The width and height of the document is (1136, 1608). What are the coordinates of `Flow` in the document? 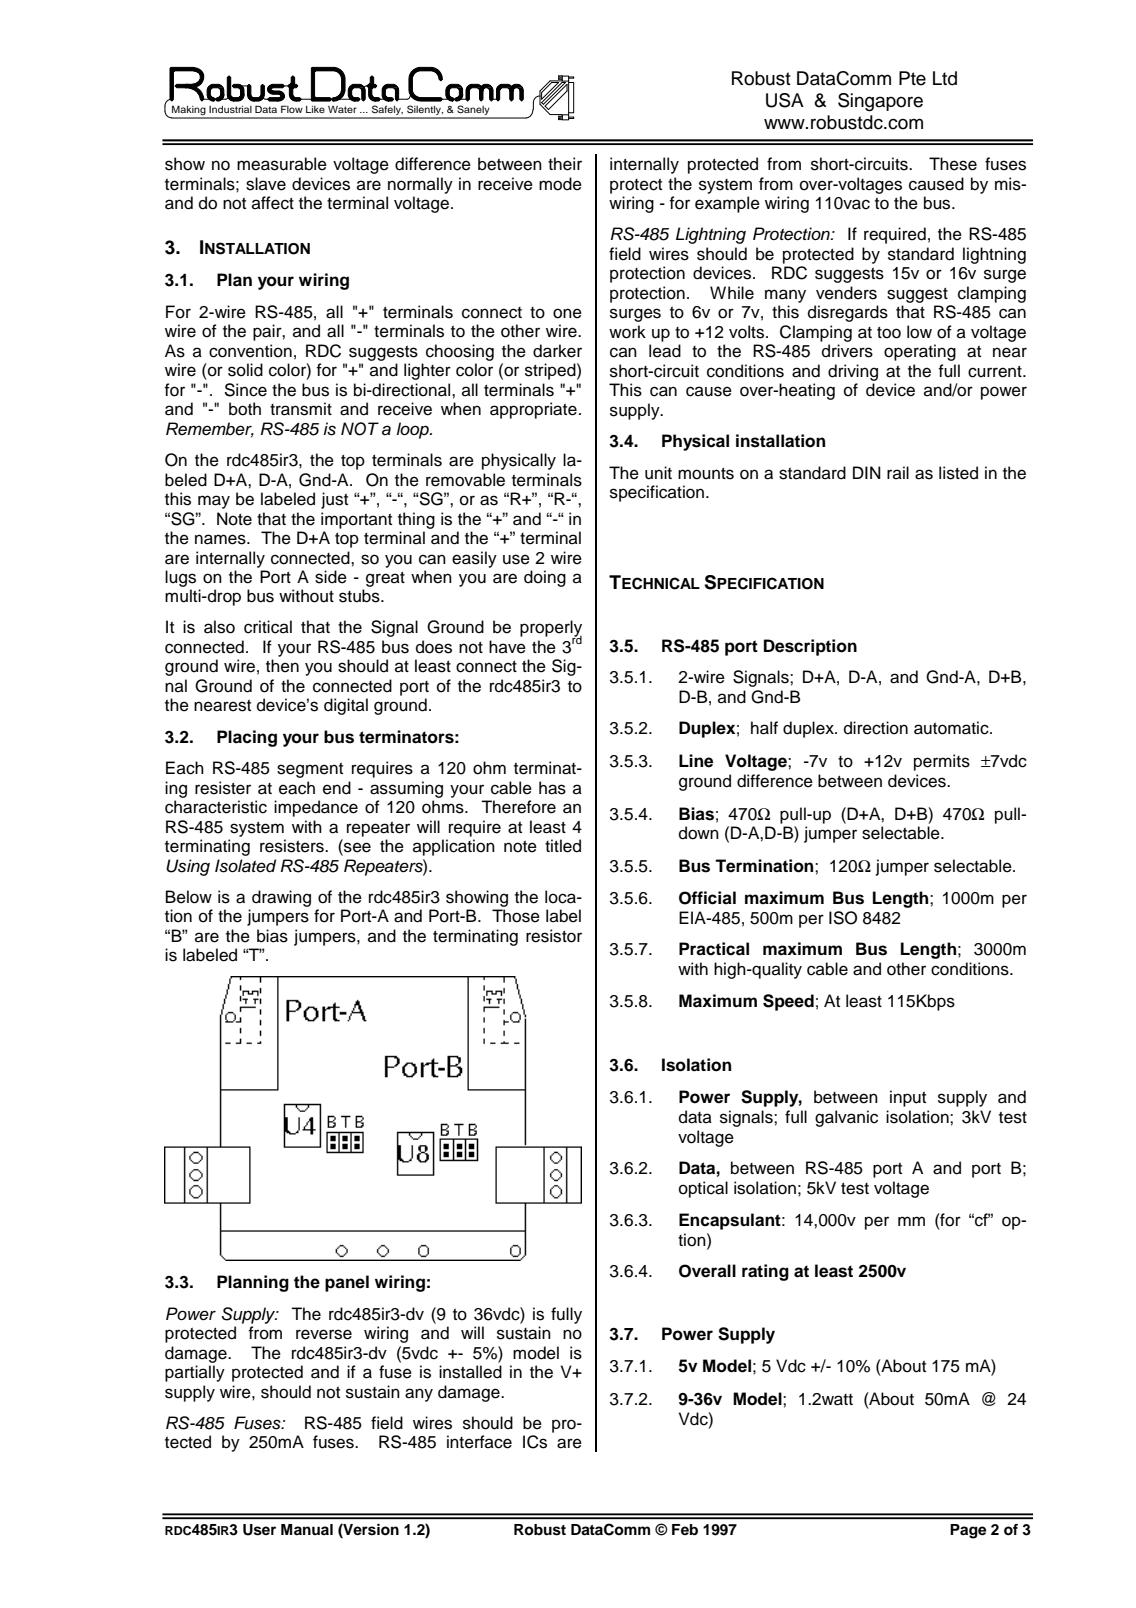 It's located at (292, 109).
